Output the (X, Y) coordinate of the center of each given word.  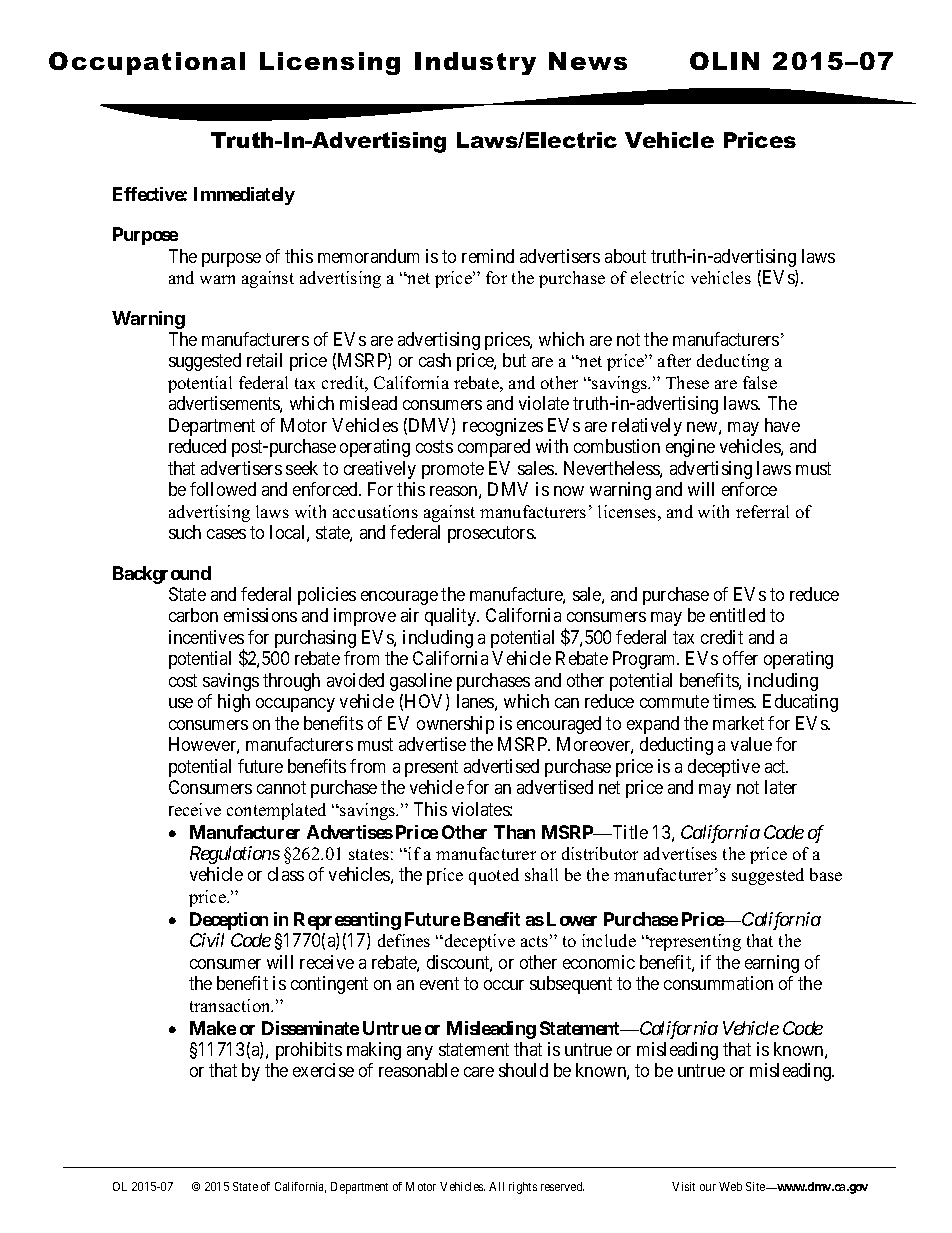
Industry (475, 63)
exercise (323, 1070)
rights (523, 1188)
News (588, 61)
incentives (206, 637)
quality (452, 617)
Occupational (147, 63)
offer (740, 658)
